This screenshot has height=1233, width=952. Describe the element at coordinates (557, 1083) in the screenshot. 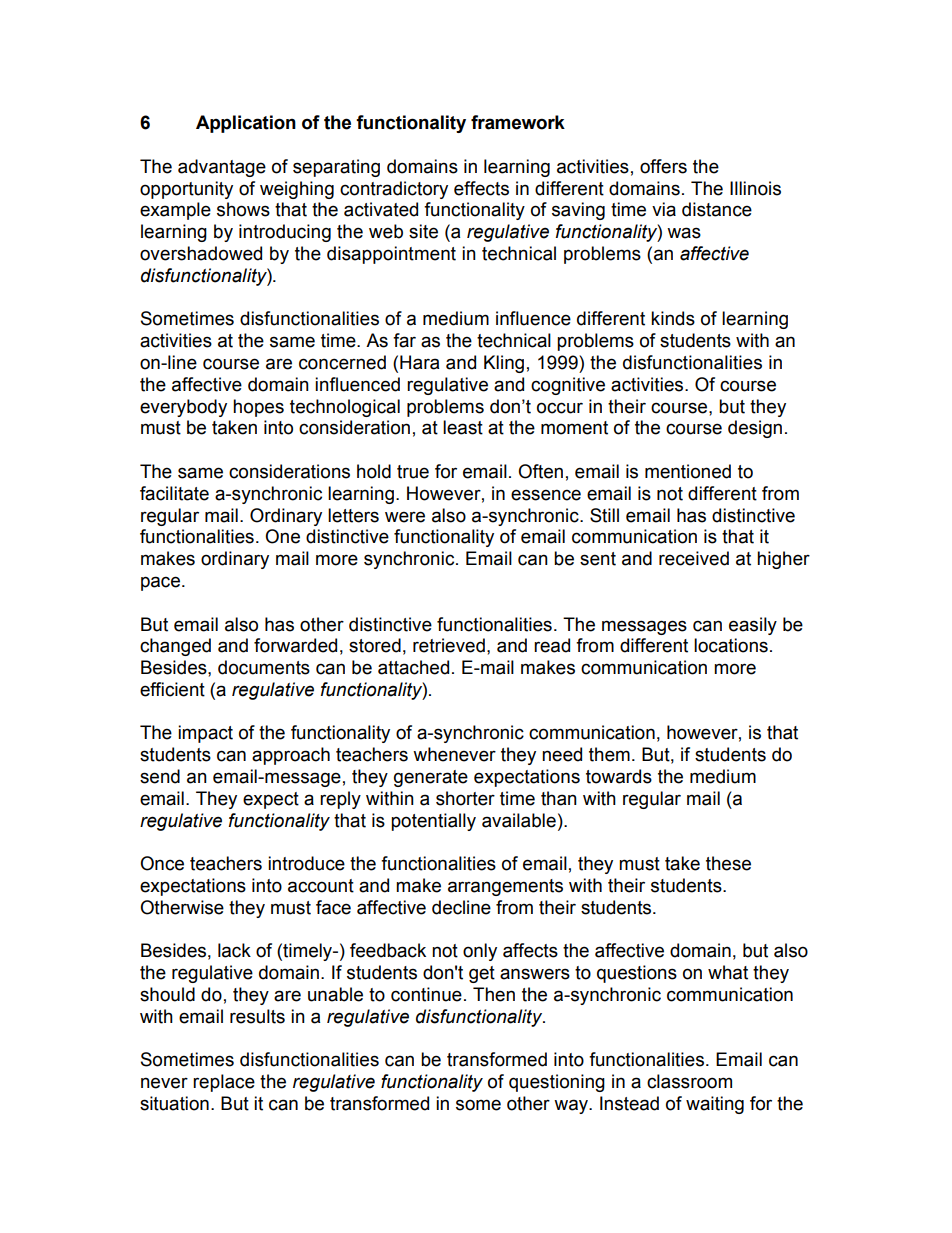

I see `questioning` at that location.
